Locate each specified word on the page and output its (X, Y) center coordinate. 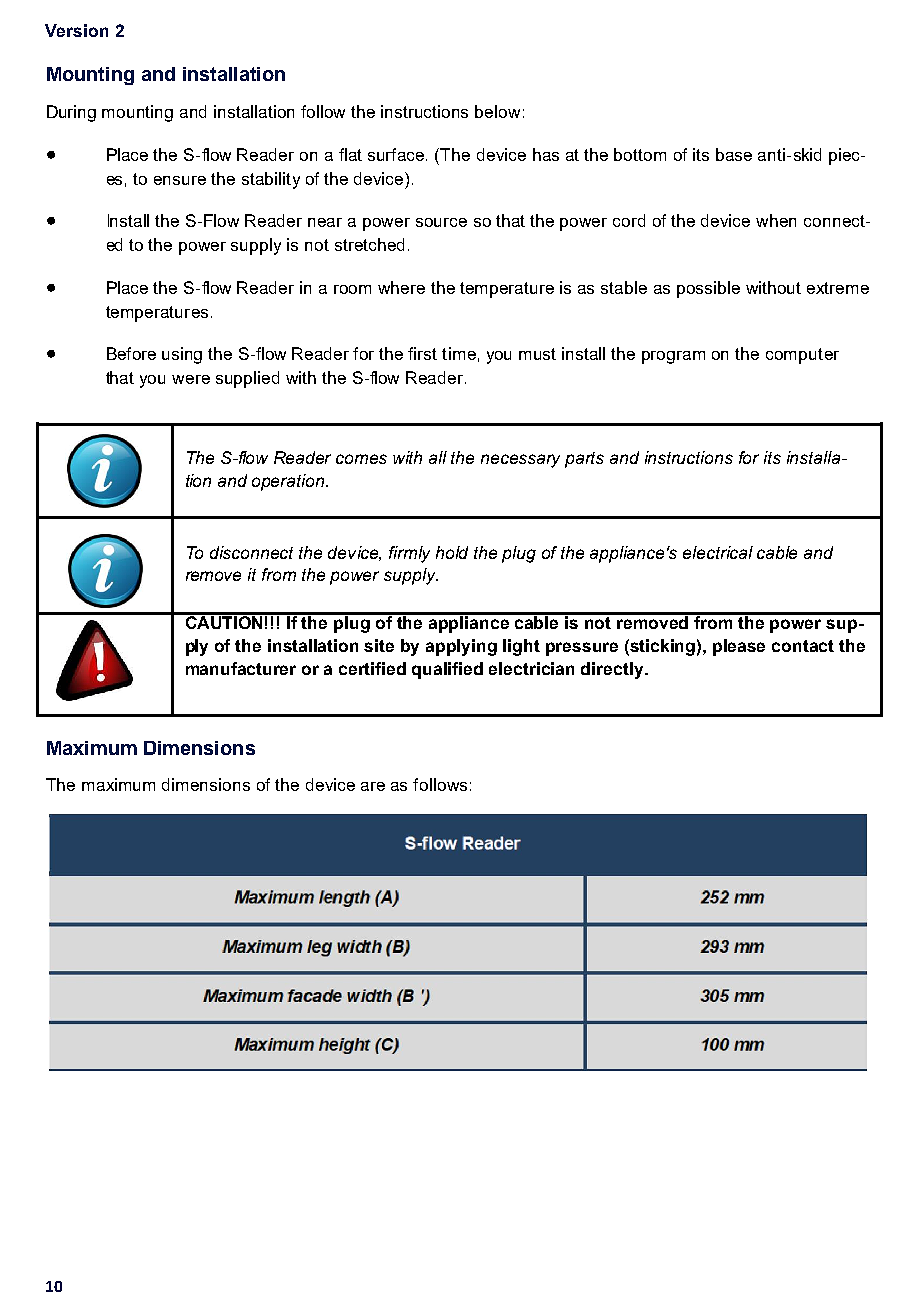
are (373, 786)
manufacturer (241, 668)
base (734, 154)
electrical (718, 552)
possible (708, 289)
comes (361, 459)
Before (131, 353)
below (497, 111)
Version (76, 30)
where (401, 287)
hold (452, 552)
